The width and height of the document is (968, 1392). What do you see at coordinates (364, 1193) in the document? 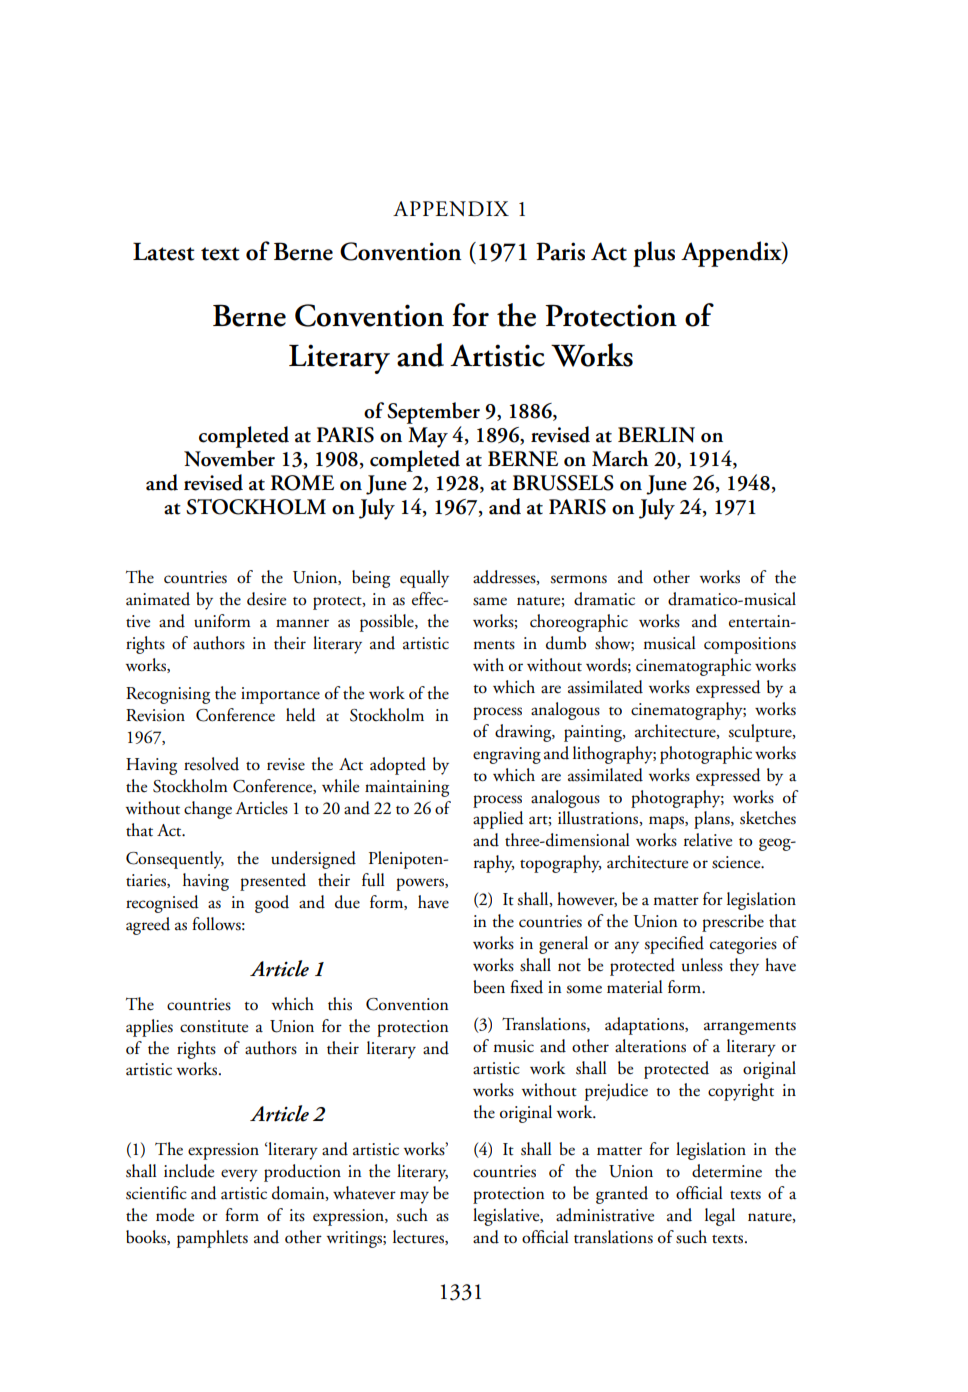
I see `whatever` at bounding box center [364, 1193].
